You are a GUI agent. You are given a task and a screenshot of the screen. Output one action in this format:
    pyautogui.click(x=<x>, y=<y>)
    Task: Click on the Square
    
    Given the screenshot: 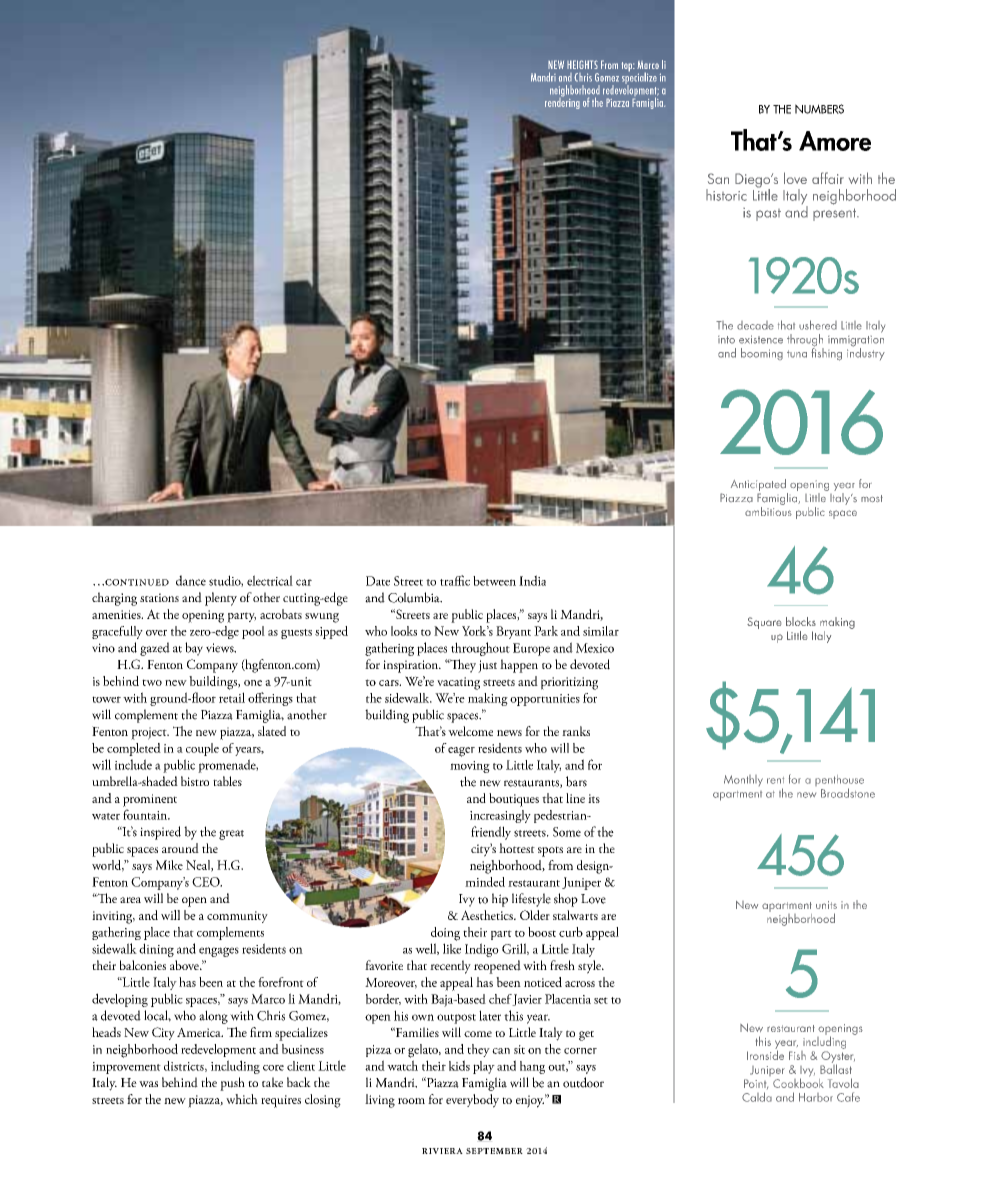 What is the action you would take?
    pyautogui.click(x=764, y=623)
